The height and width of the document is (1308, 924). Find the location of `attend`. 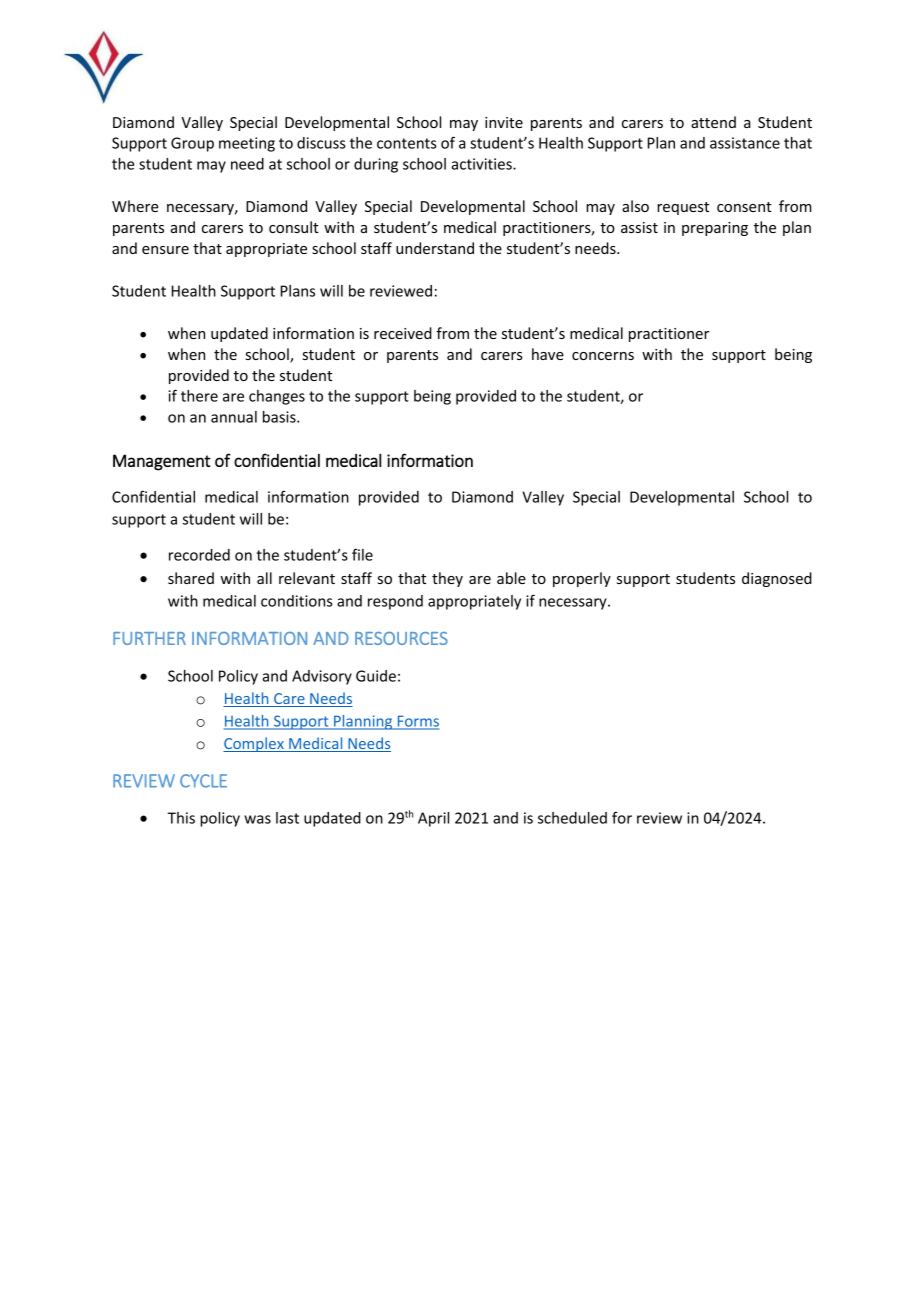

attend is located at coordinates (713, 122).
